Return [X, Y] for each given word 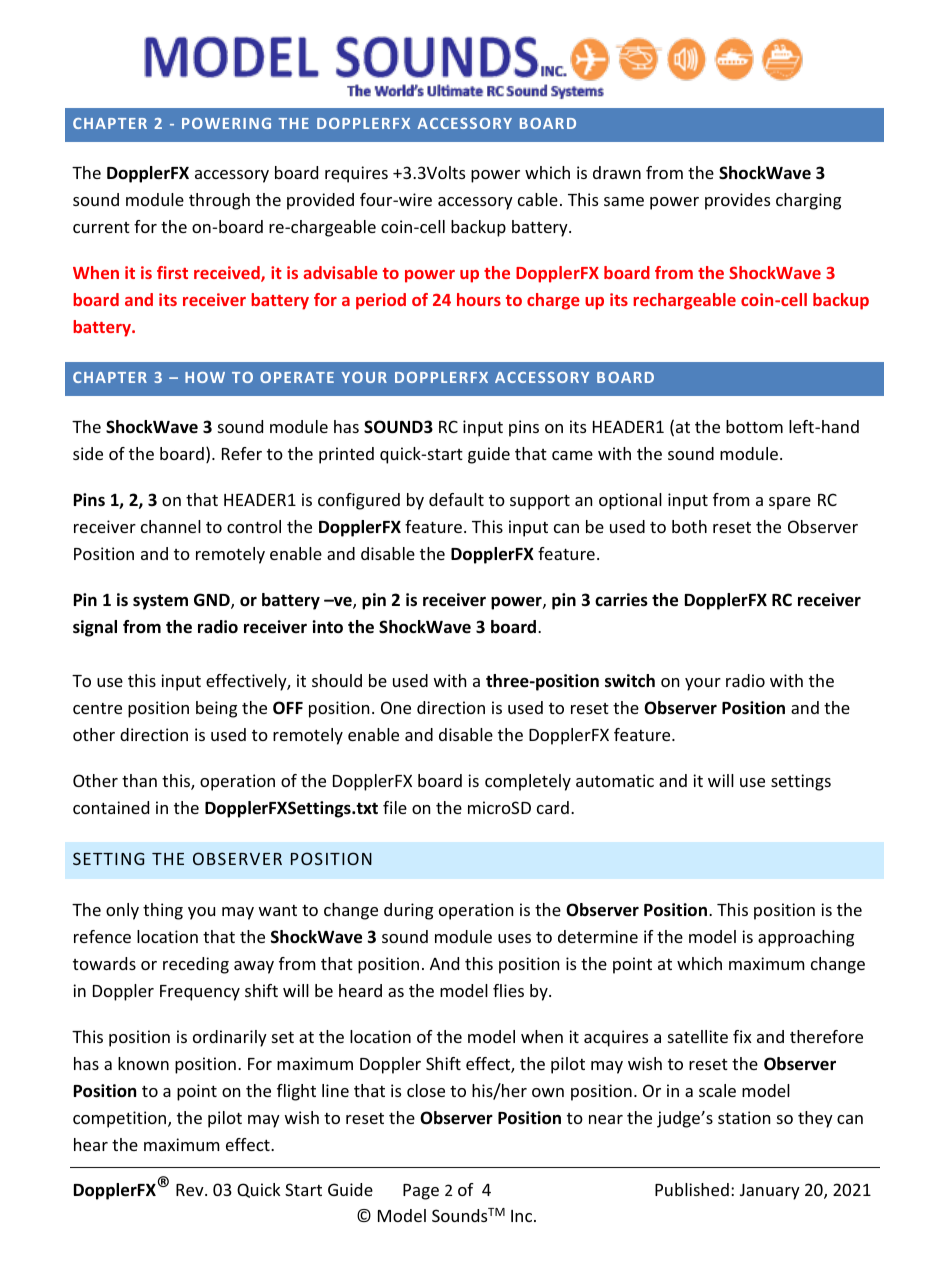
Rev [191, 1190]
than [139, 780]
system [160, 602]
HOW [205, 377]
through [219, 201]
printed [346, 455]
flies [508, 990]
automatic [615, 780]
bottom [754, 426]
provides [737, 201]
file [395, 807]
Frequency [200, 993]
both [689, 526]
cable [538, 199]
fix [742, 1036]
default [456, 499]
